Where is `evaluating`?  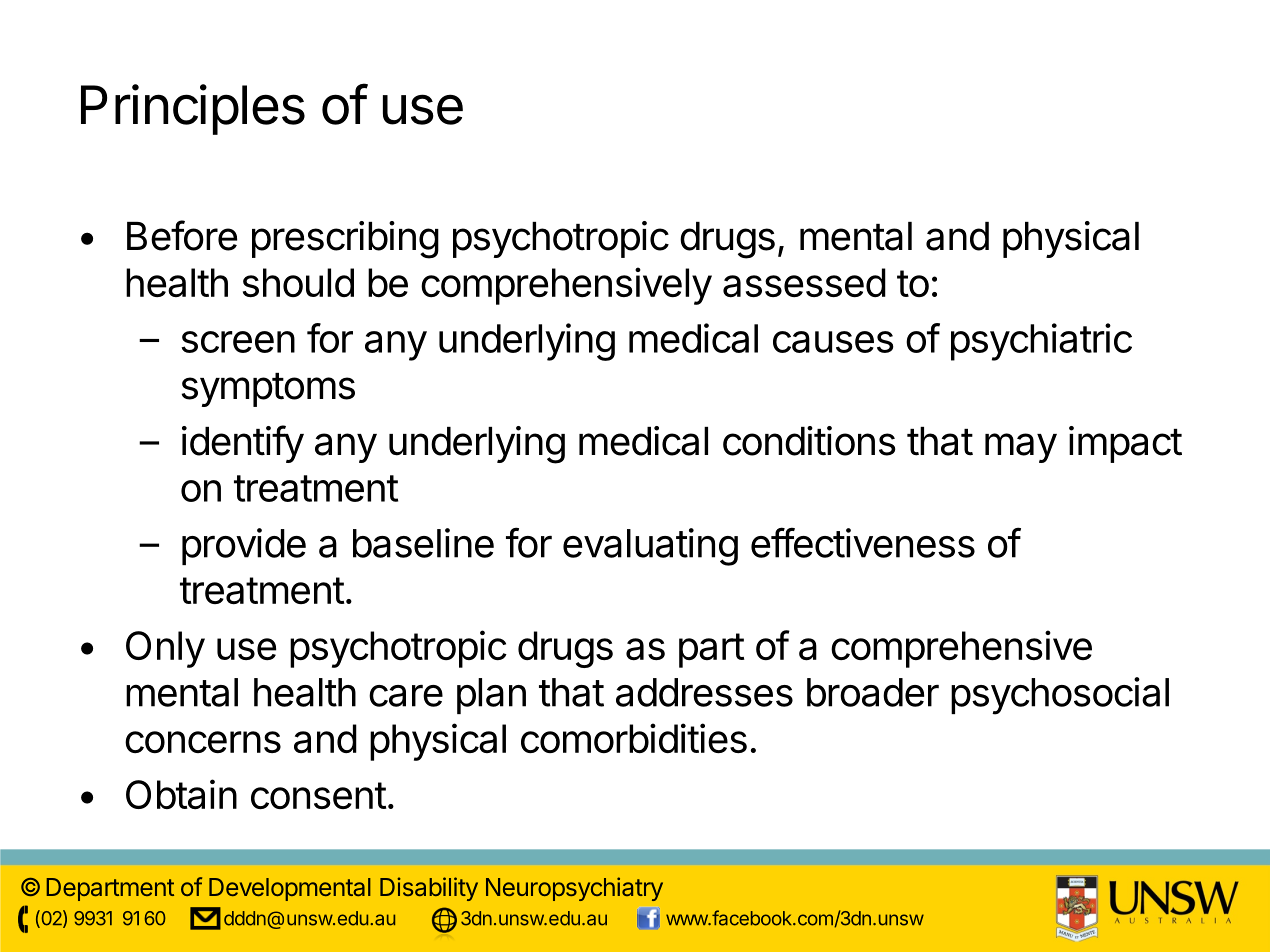
evaluating is located at coordinates (650, 547).
